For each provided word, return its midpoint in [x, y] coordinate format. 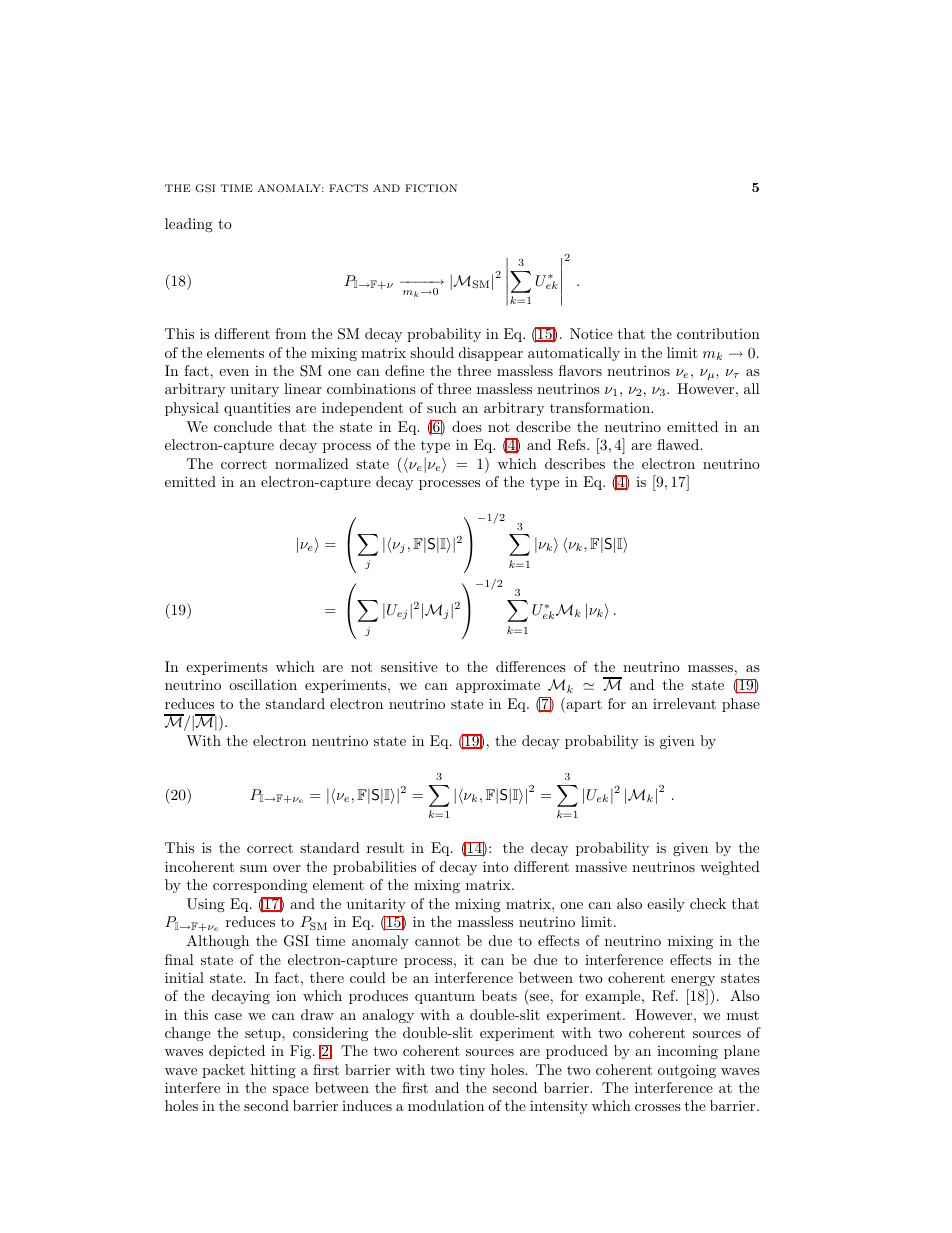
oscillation [263, 684]
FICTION [431, 188]
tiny [472, 1071]
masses [710, 668]
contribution [718, 333]
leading [189, 225]
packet [223, 1071]
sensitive [409, 666]
